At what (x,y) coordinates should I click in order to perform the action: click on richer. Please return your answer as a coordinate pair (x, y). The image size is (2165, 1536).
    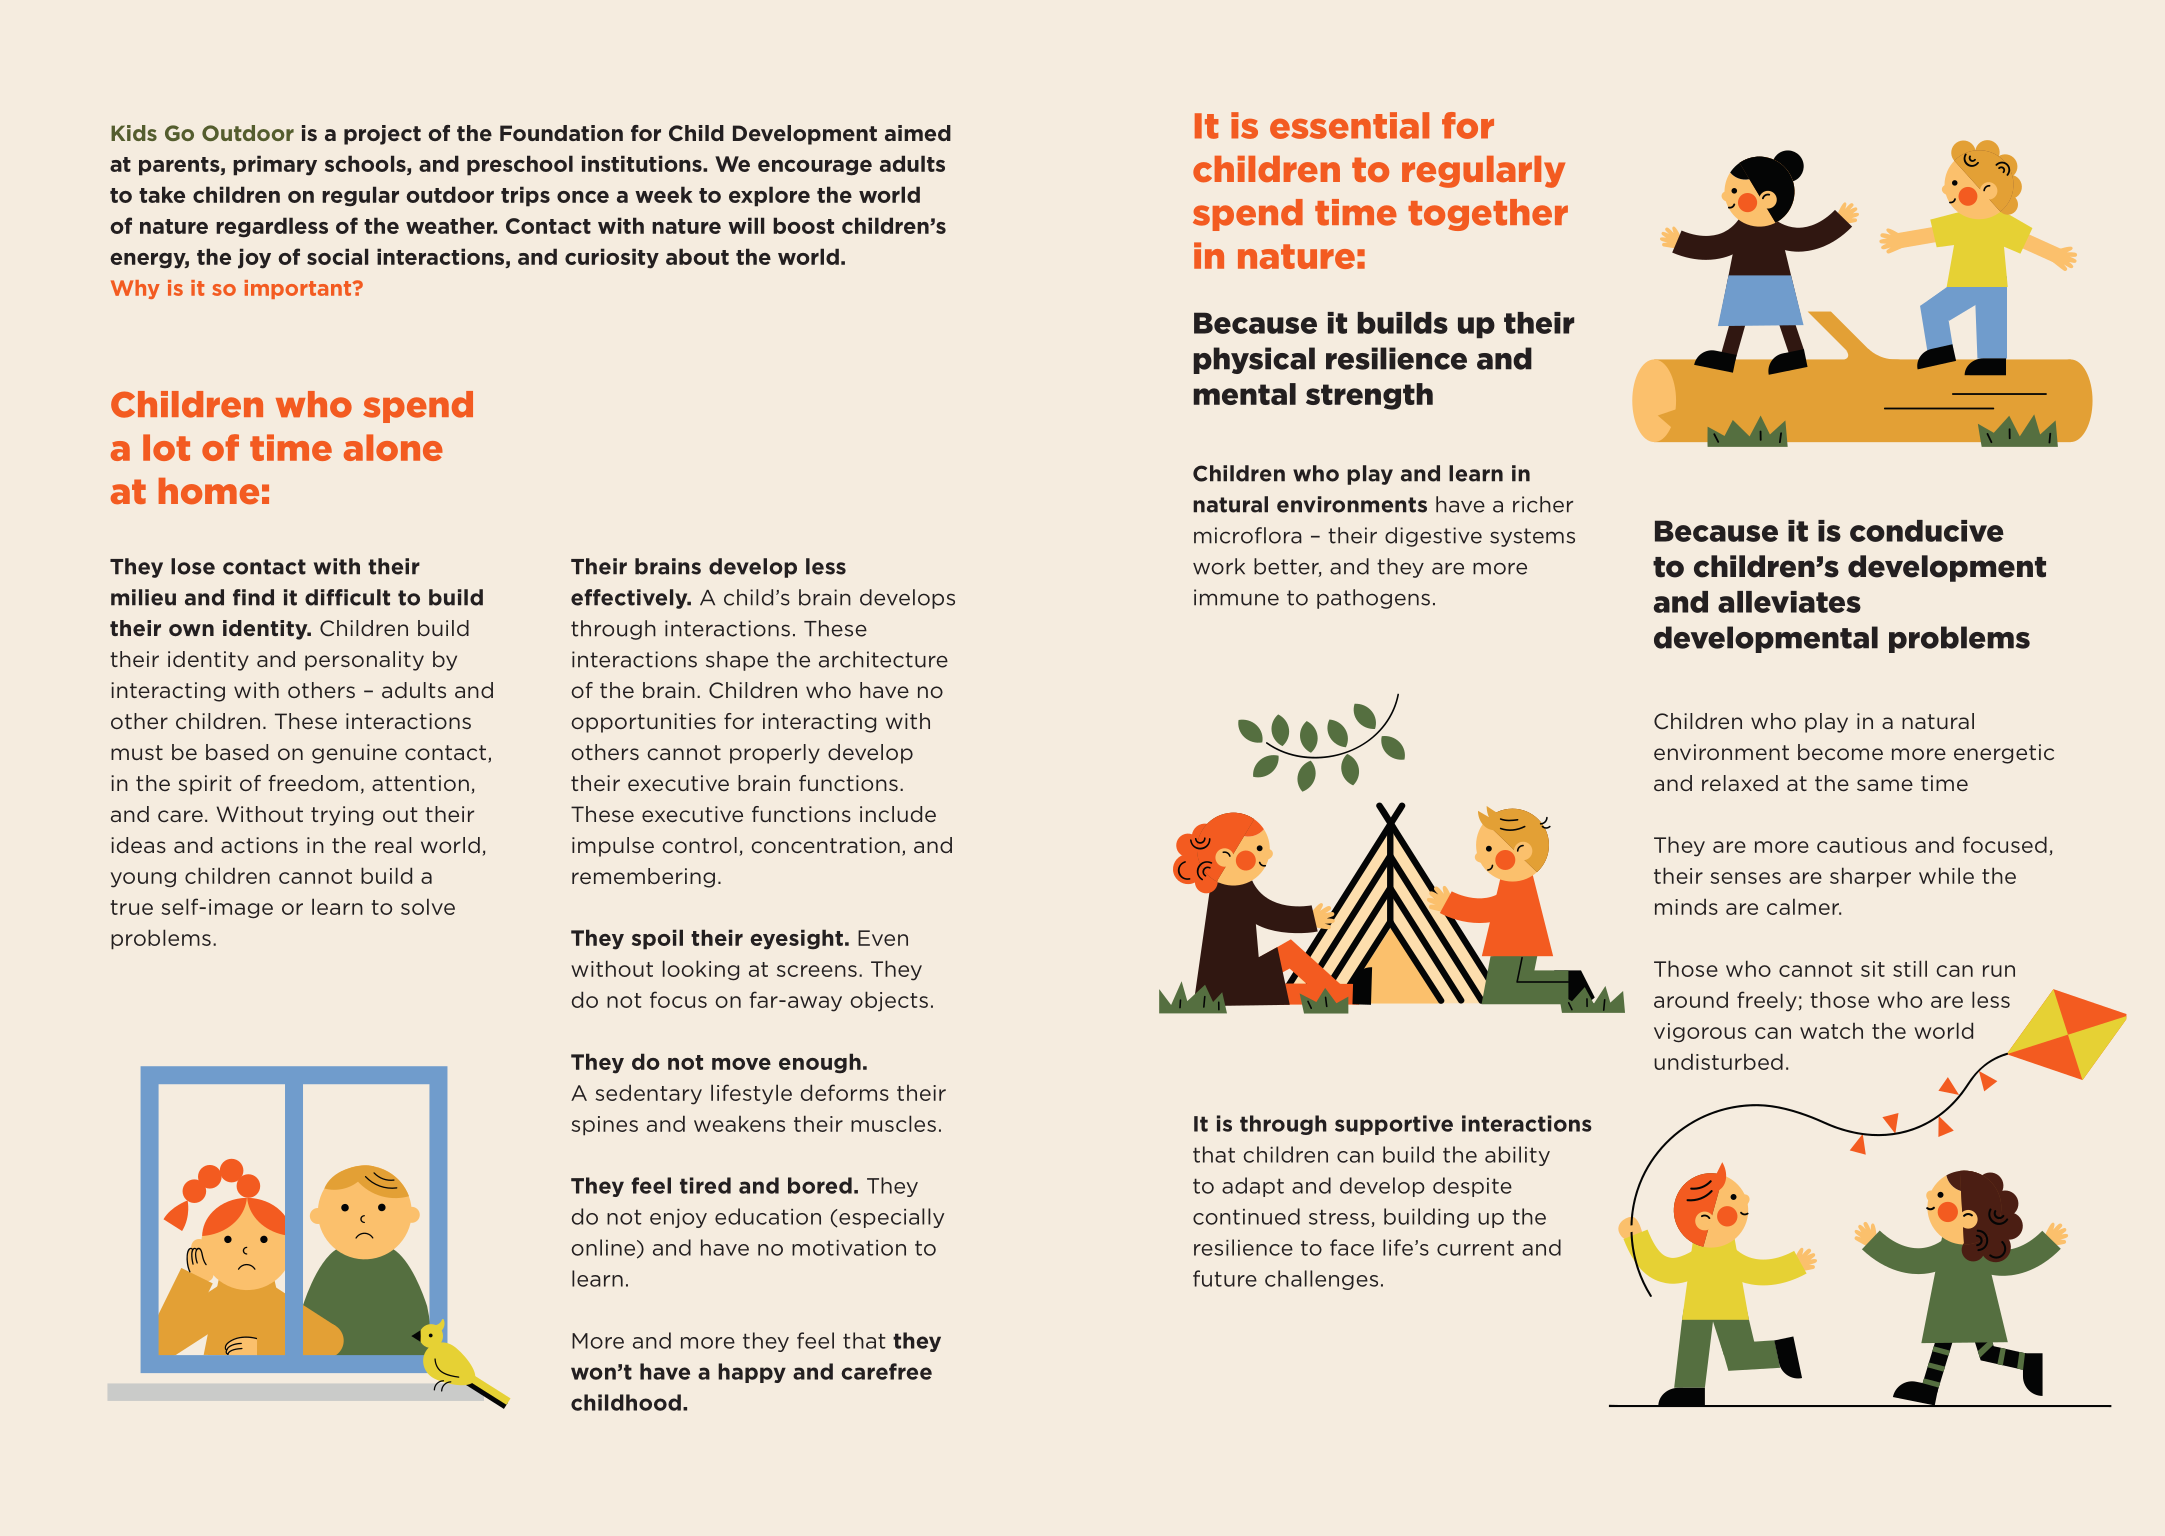
    Looking at the image, I should click on (1543, 504).
